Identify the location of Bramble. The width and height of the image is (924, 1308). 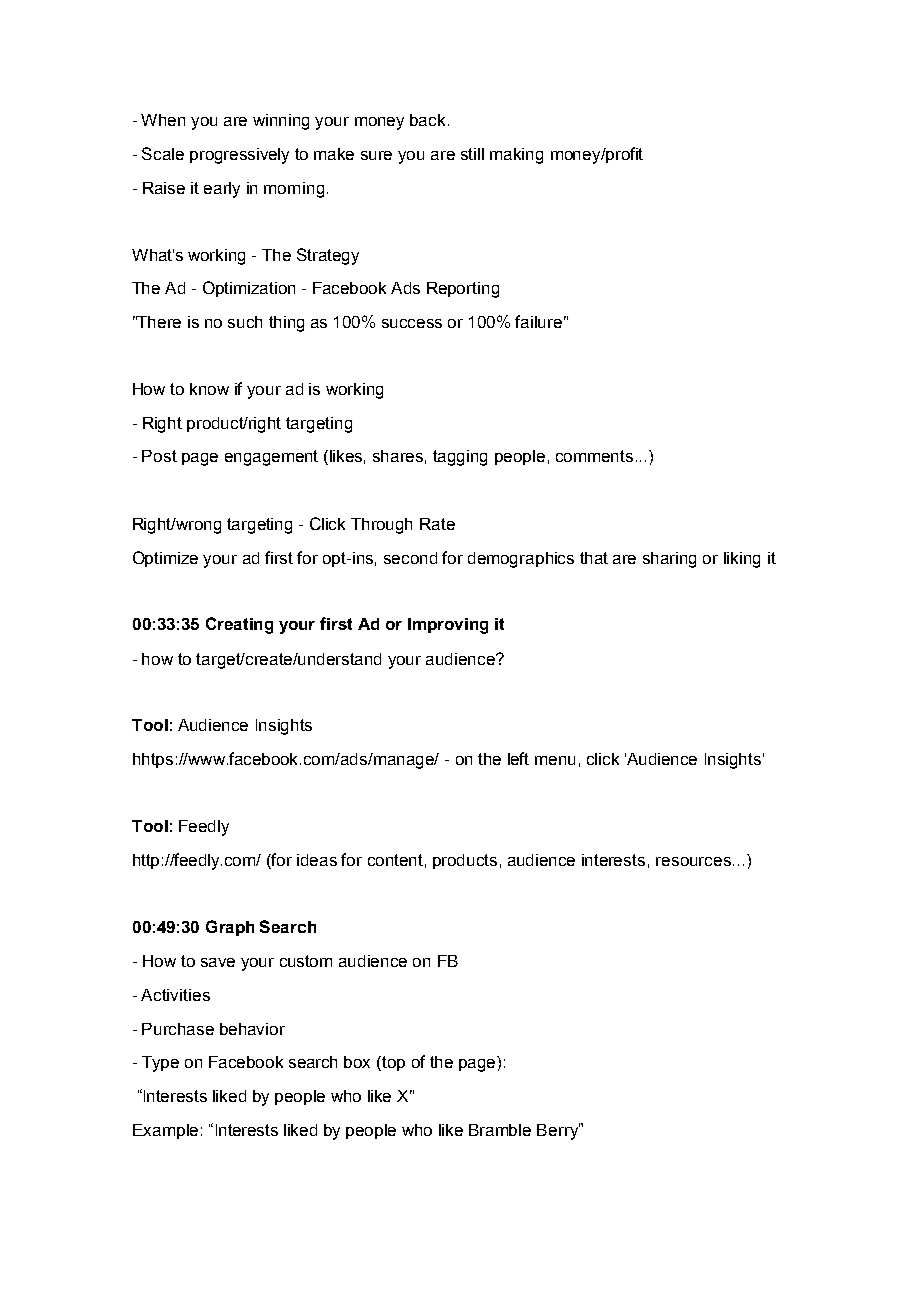
(500, 1130).
